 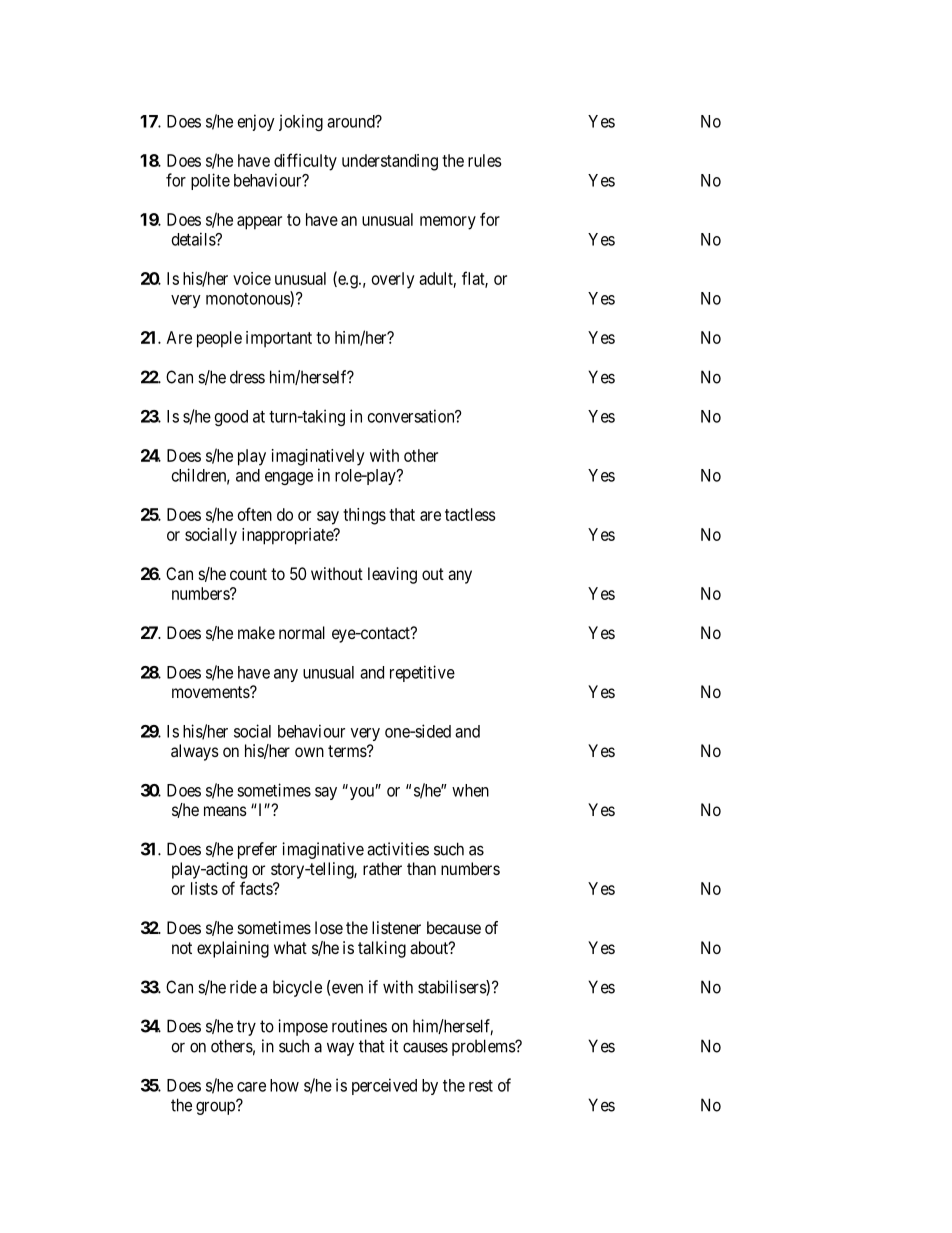 What do you see at coordinates (422, 673) in the screenshot?
I see `repetitive` at bounding box center [422, 673].
